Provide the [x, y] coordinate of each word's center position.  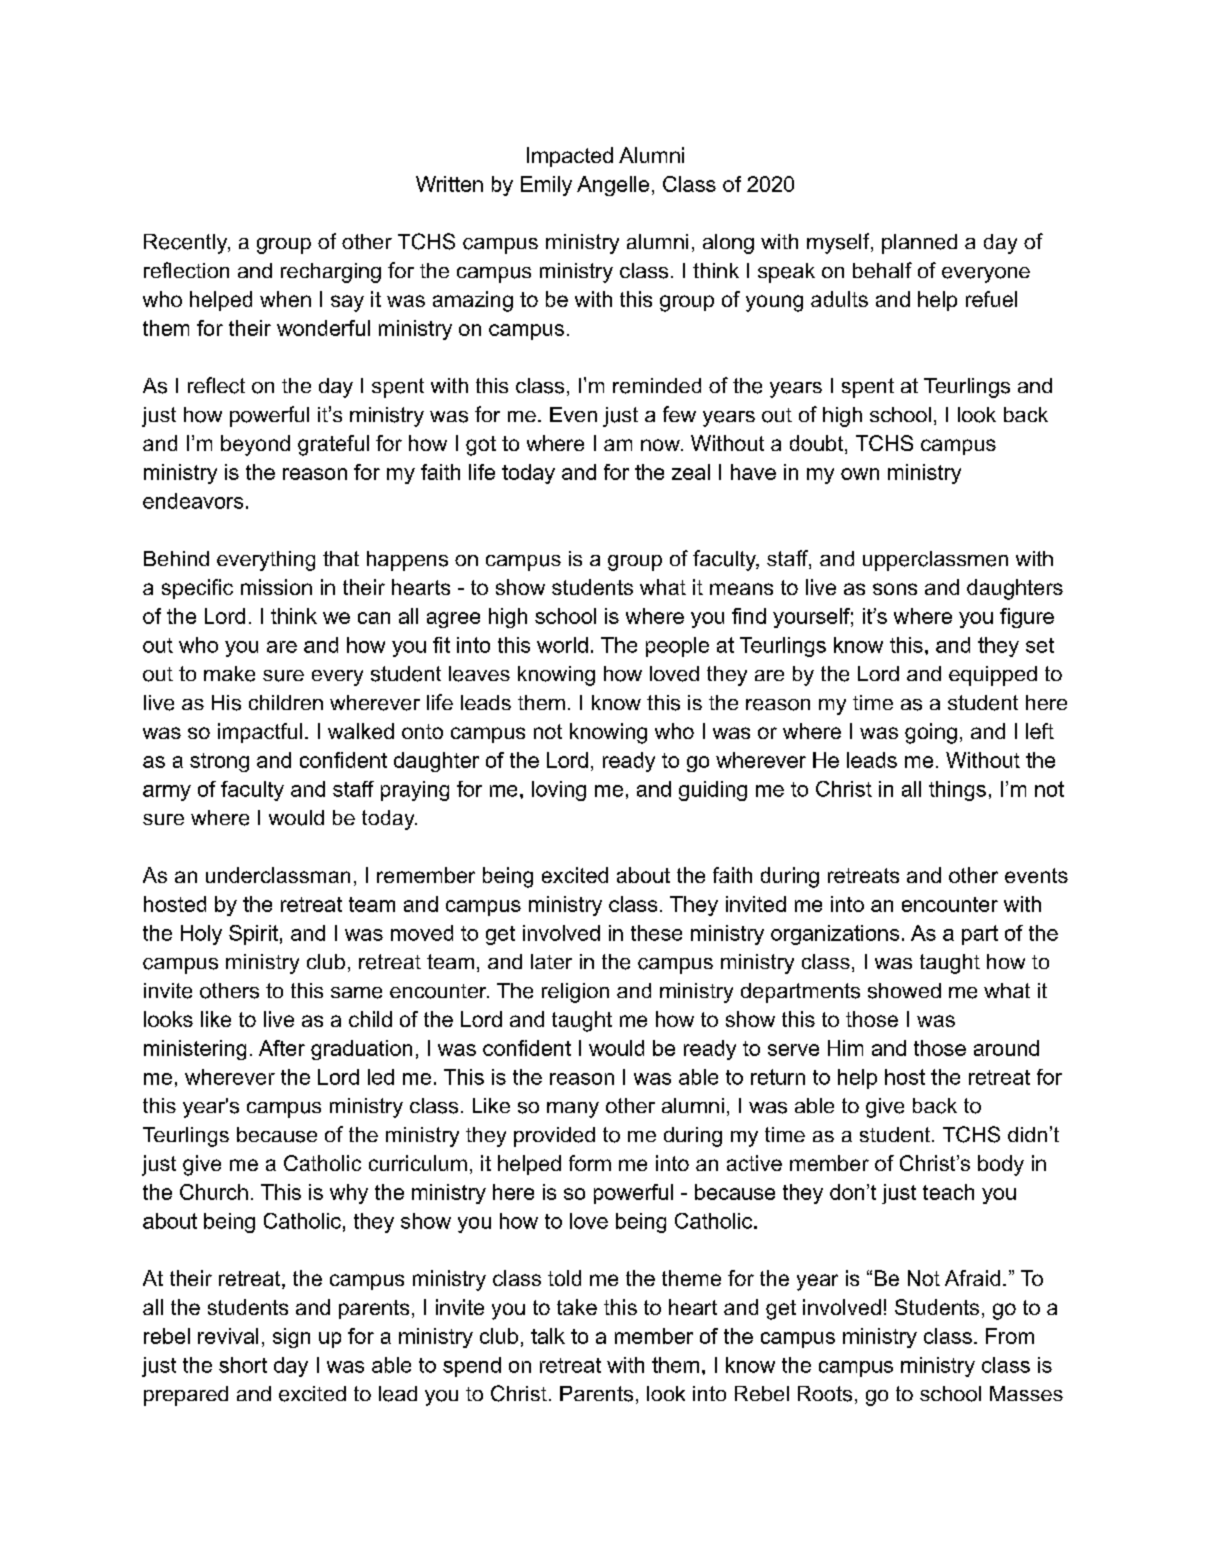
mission [276, 587]
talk [548, 1336]
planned [919, 244]
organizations [835, 935]
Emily [546, 186]
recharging [331, 273]
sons [895, 589]
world [562, 645]
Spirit [253, 935]
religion [575, 993]
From [1010, 1336]
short [243, 1365]
